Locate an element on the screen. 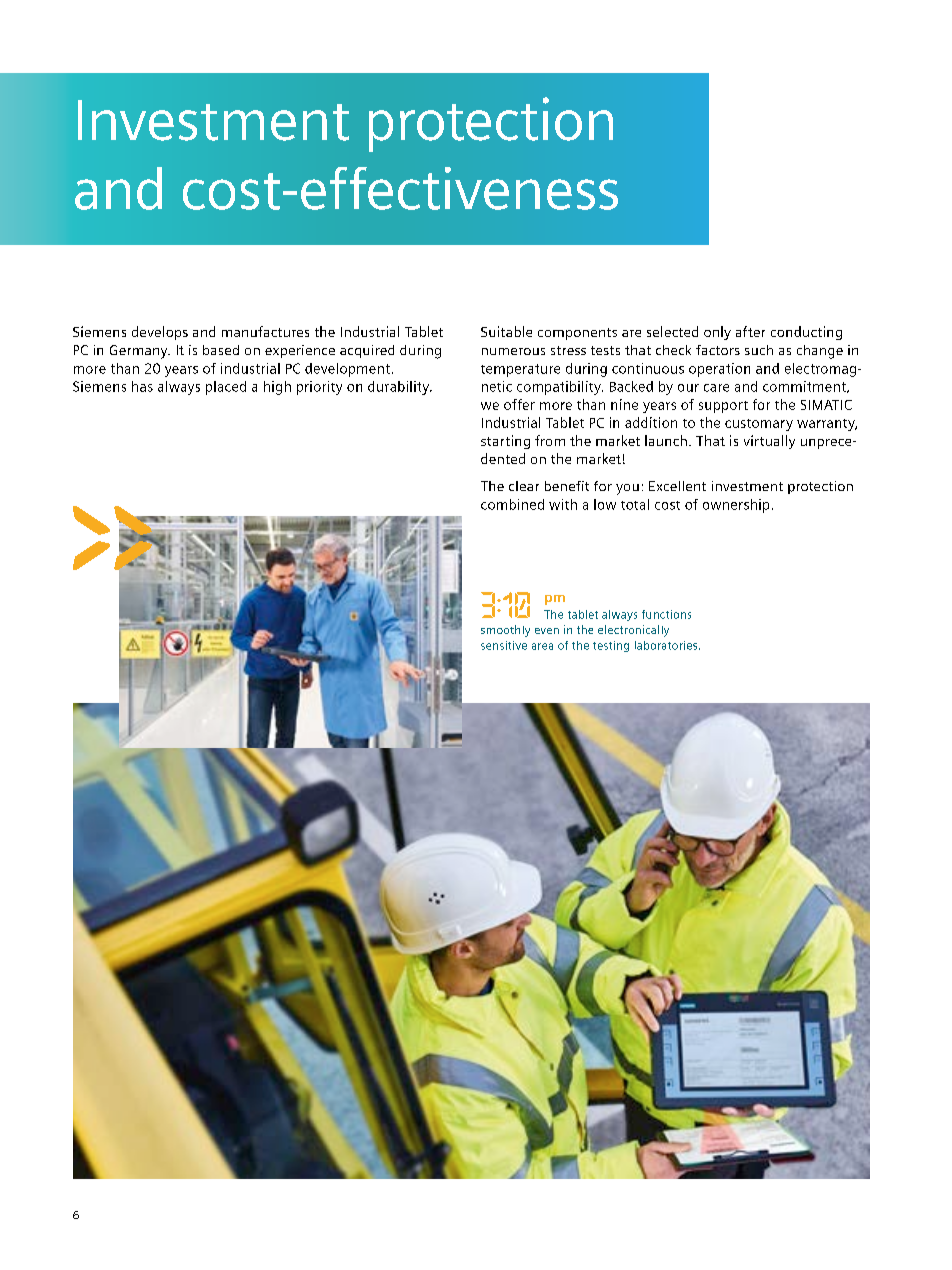 This screenshot has width=952, height=1270. based is located at coordinates (221, 350).
